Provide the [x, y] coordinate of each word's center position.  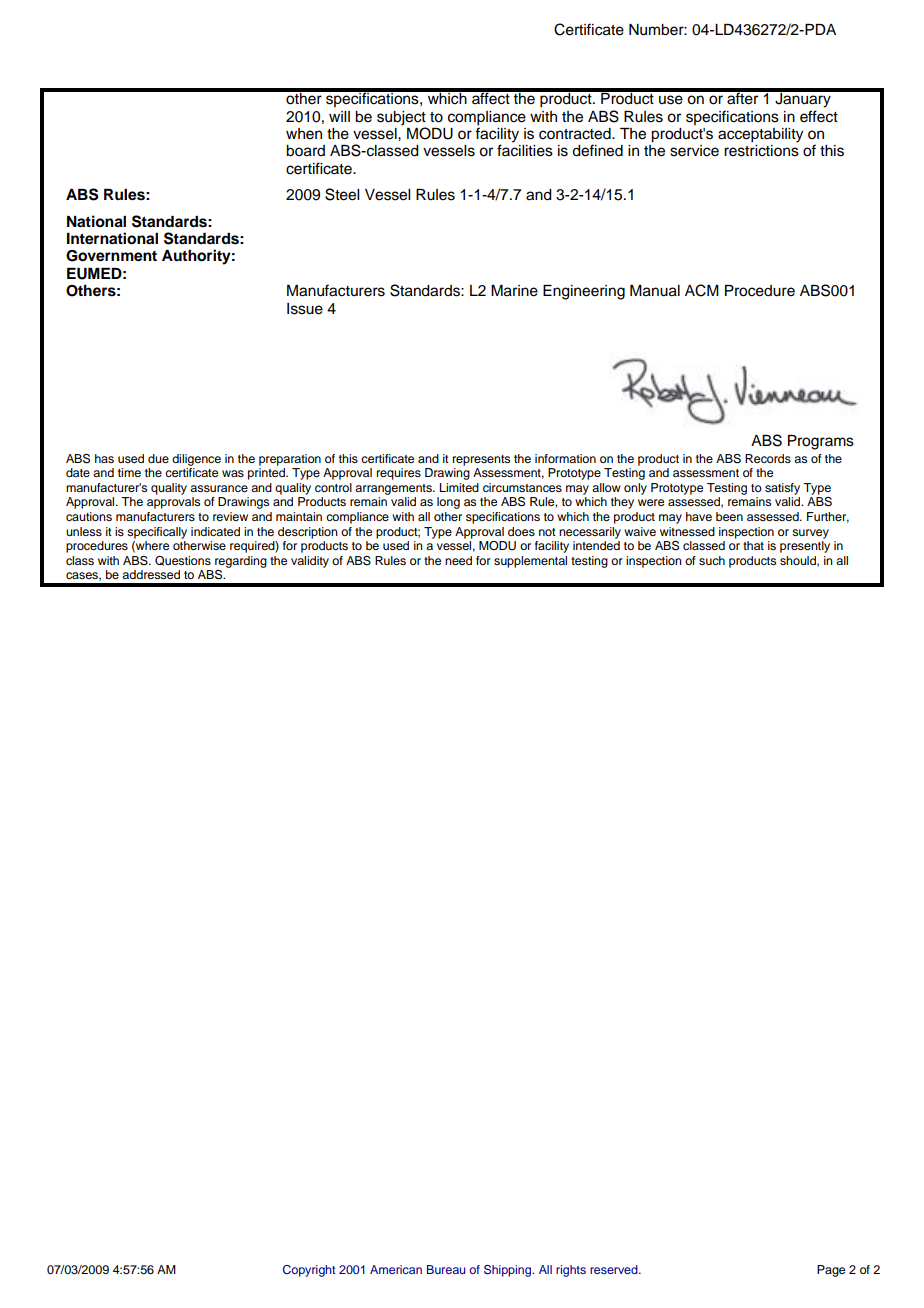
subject [401, 118]
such [712, 560]
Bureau [446, 1269]
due [158, 458]
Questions [183, 561]
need [458, 560]
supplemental [530, 562]
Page [831, 1271]
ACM [702, 290]
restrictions [761, 151]
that [753, 545]
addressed [151, 574]
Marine [514, 291]
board [305, 151]
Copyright [309, 1271]
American [396, 1269]
